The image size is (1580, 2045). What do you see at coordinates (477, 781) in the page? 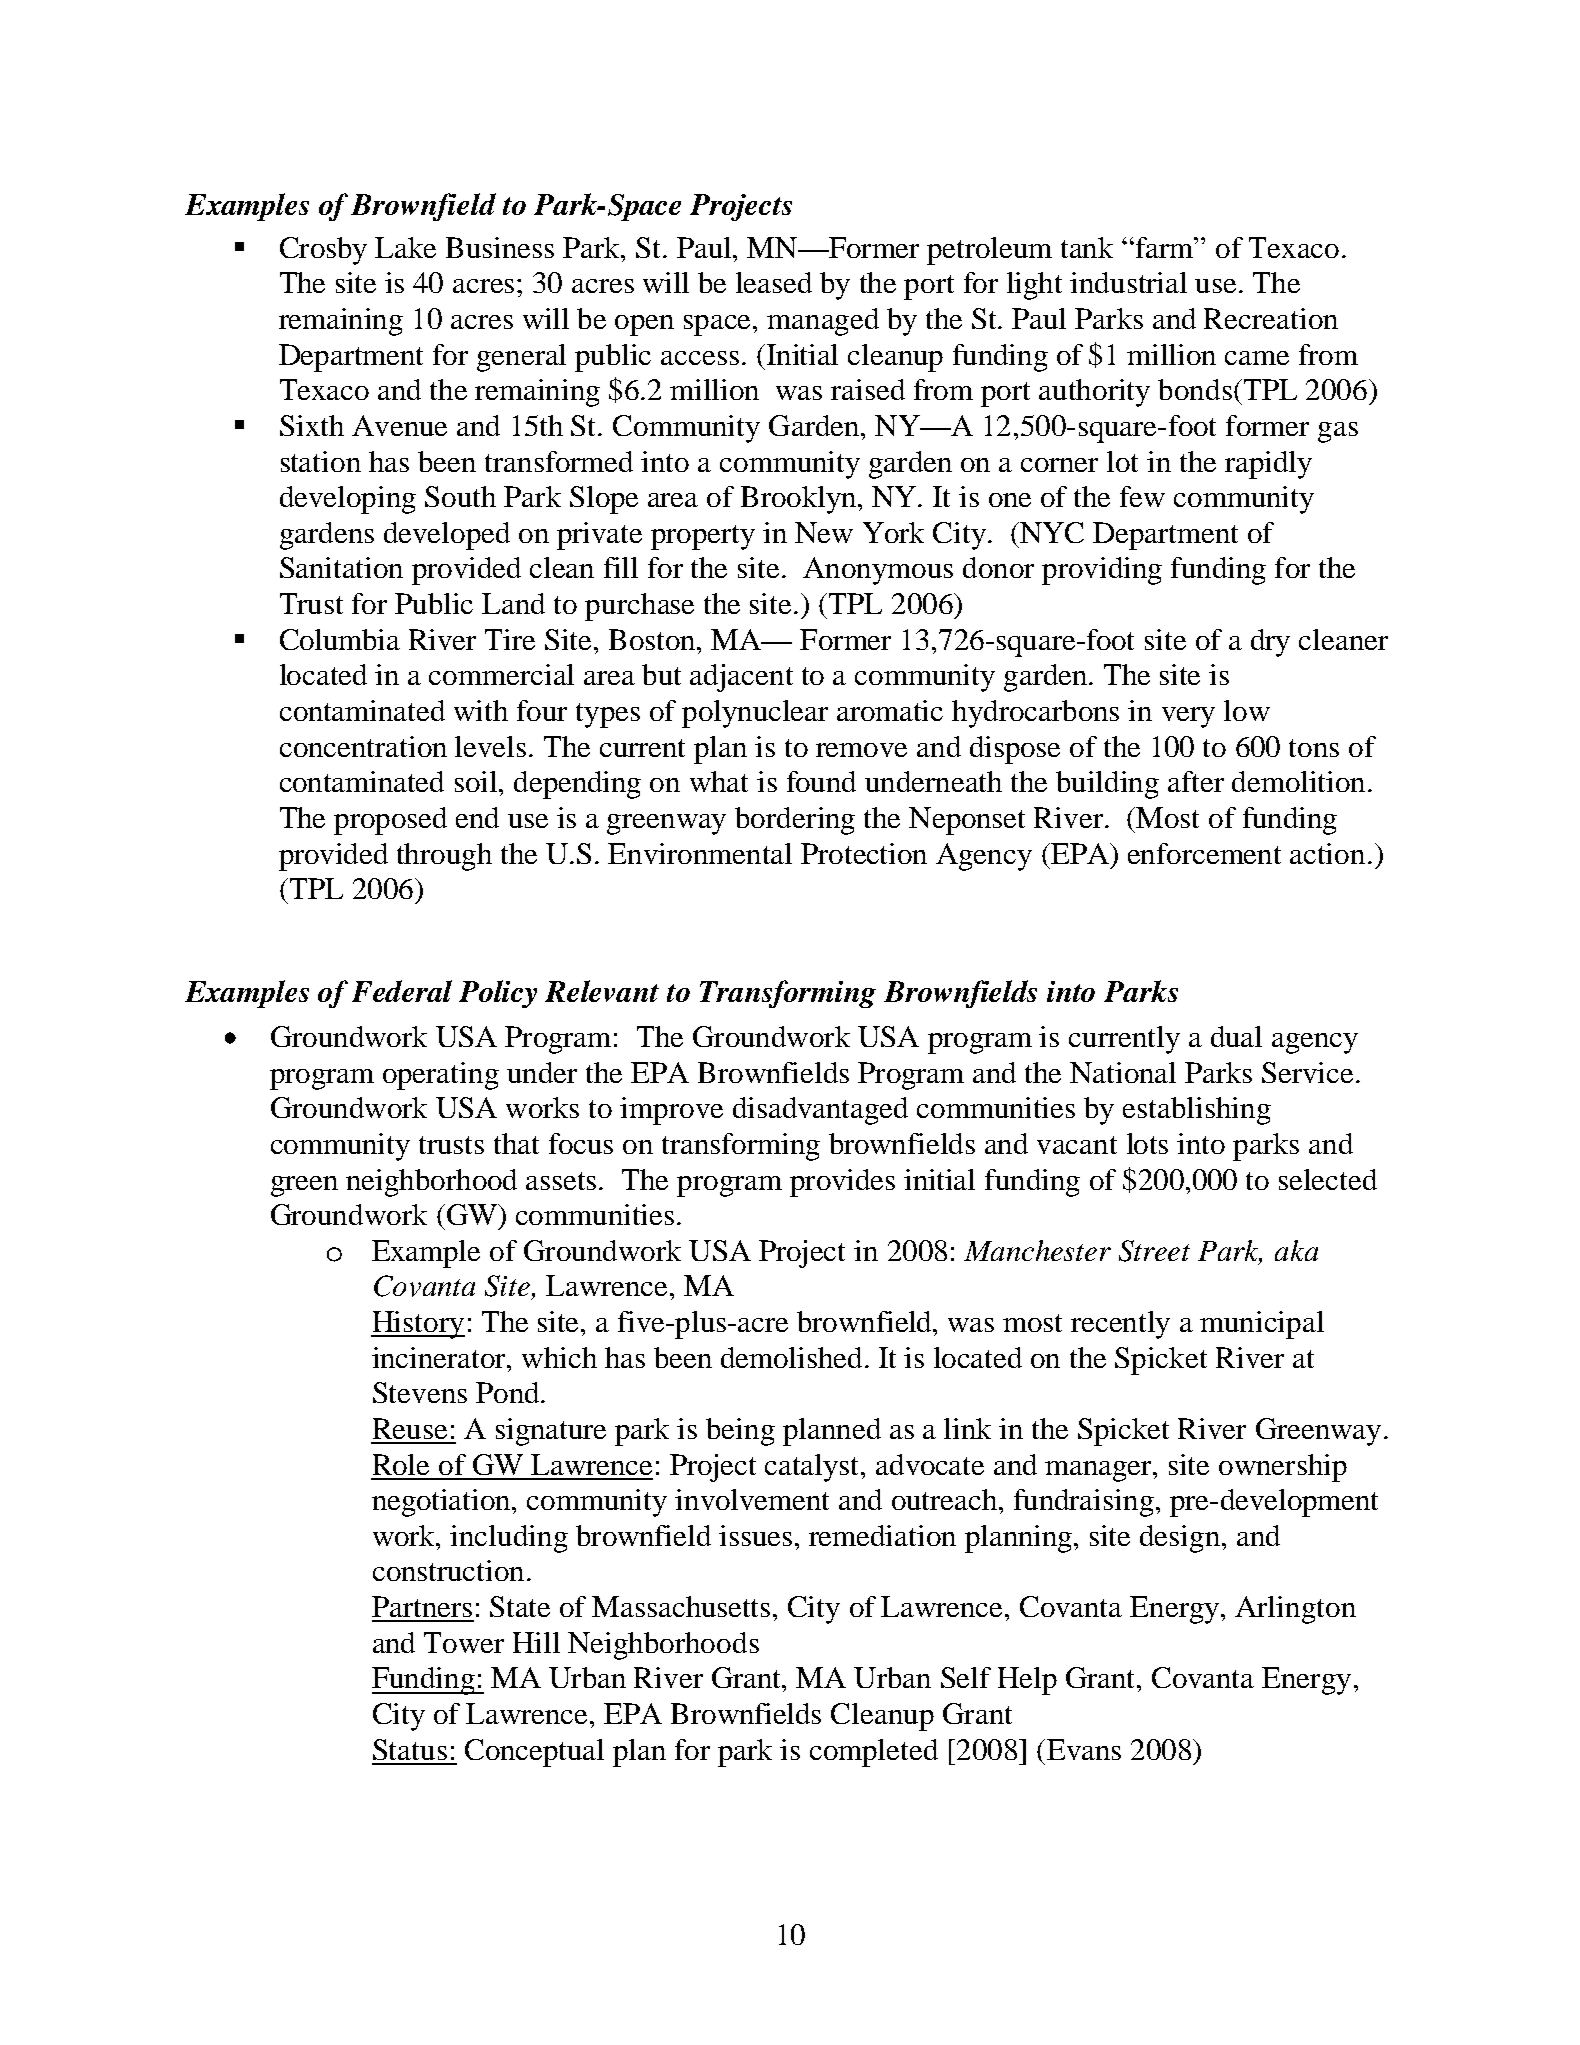
I see `soil` at bounding box center [477, 781].
